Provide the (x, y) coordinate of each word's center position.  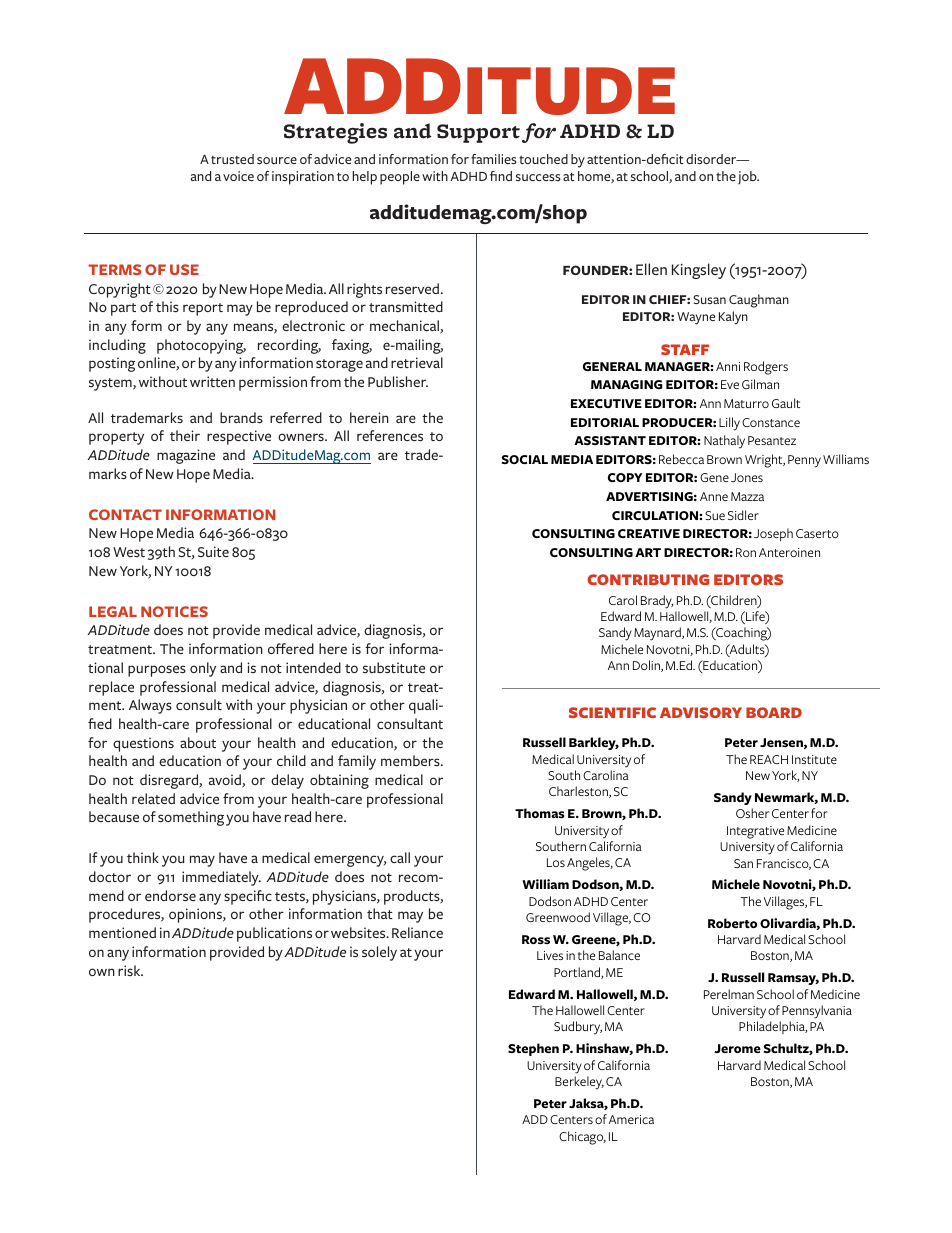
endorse (170, 895)
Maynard (658, 634)
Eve (730, 384)
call (400, 857)
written (212, 381)
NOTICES (174, 611)
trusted (232, 159)
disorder (712, 159)
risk (130, 970)
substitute (394, 667)
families (494, 159)
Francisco (784, 864)
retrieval (417, 362)
